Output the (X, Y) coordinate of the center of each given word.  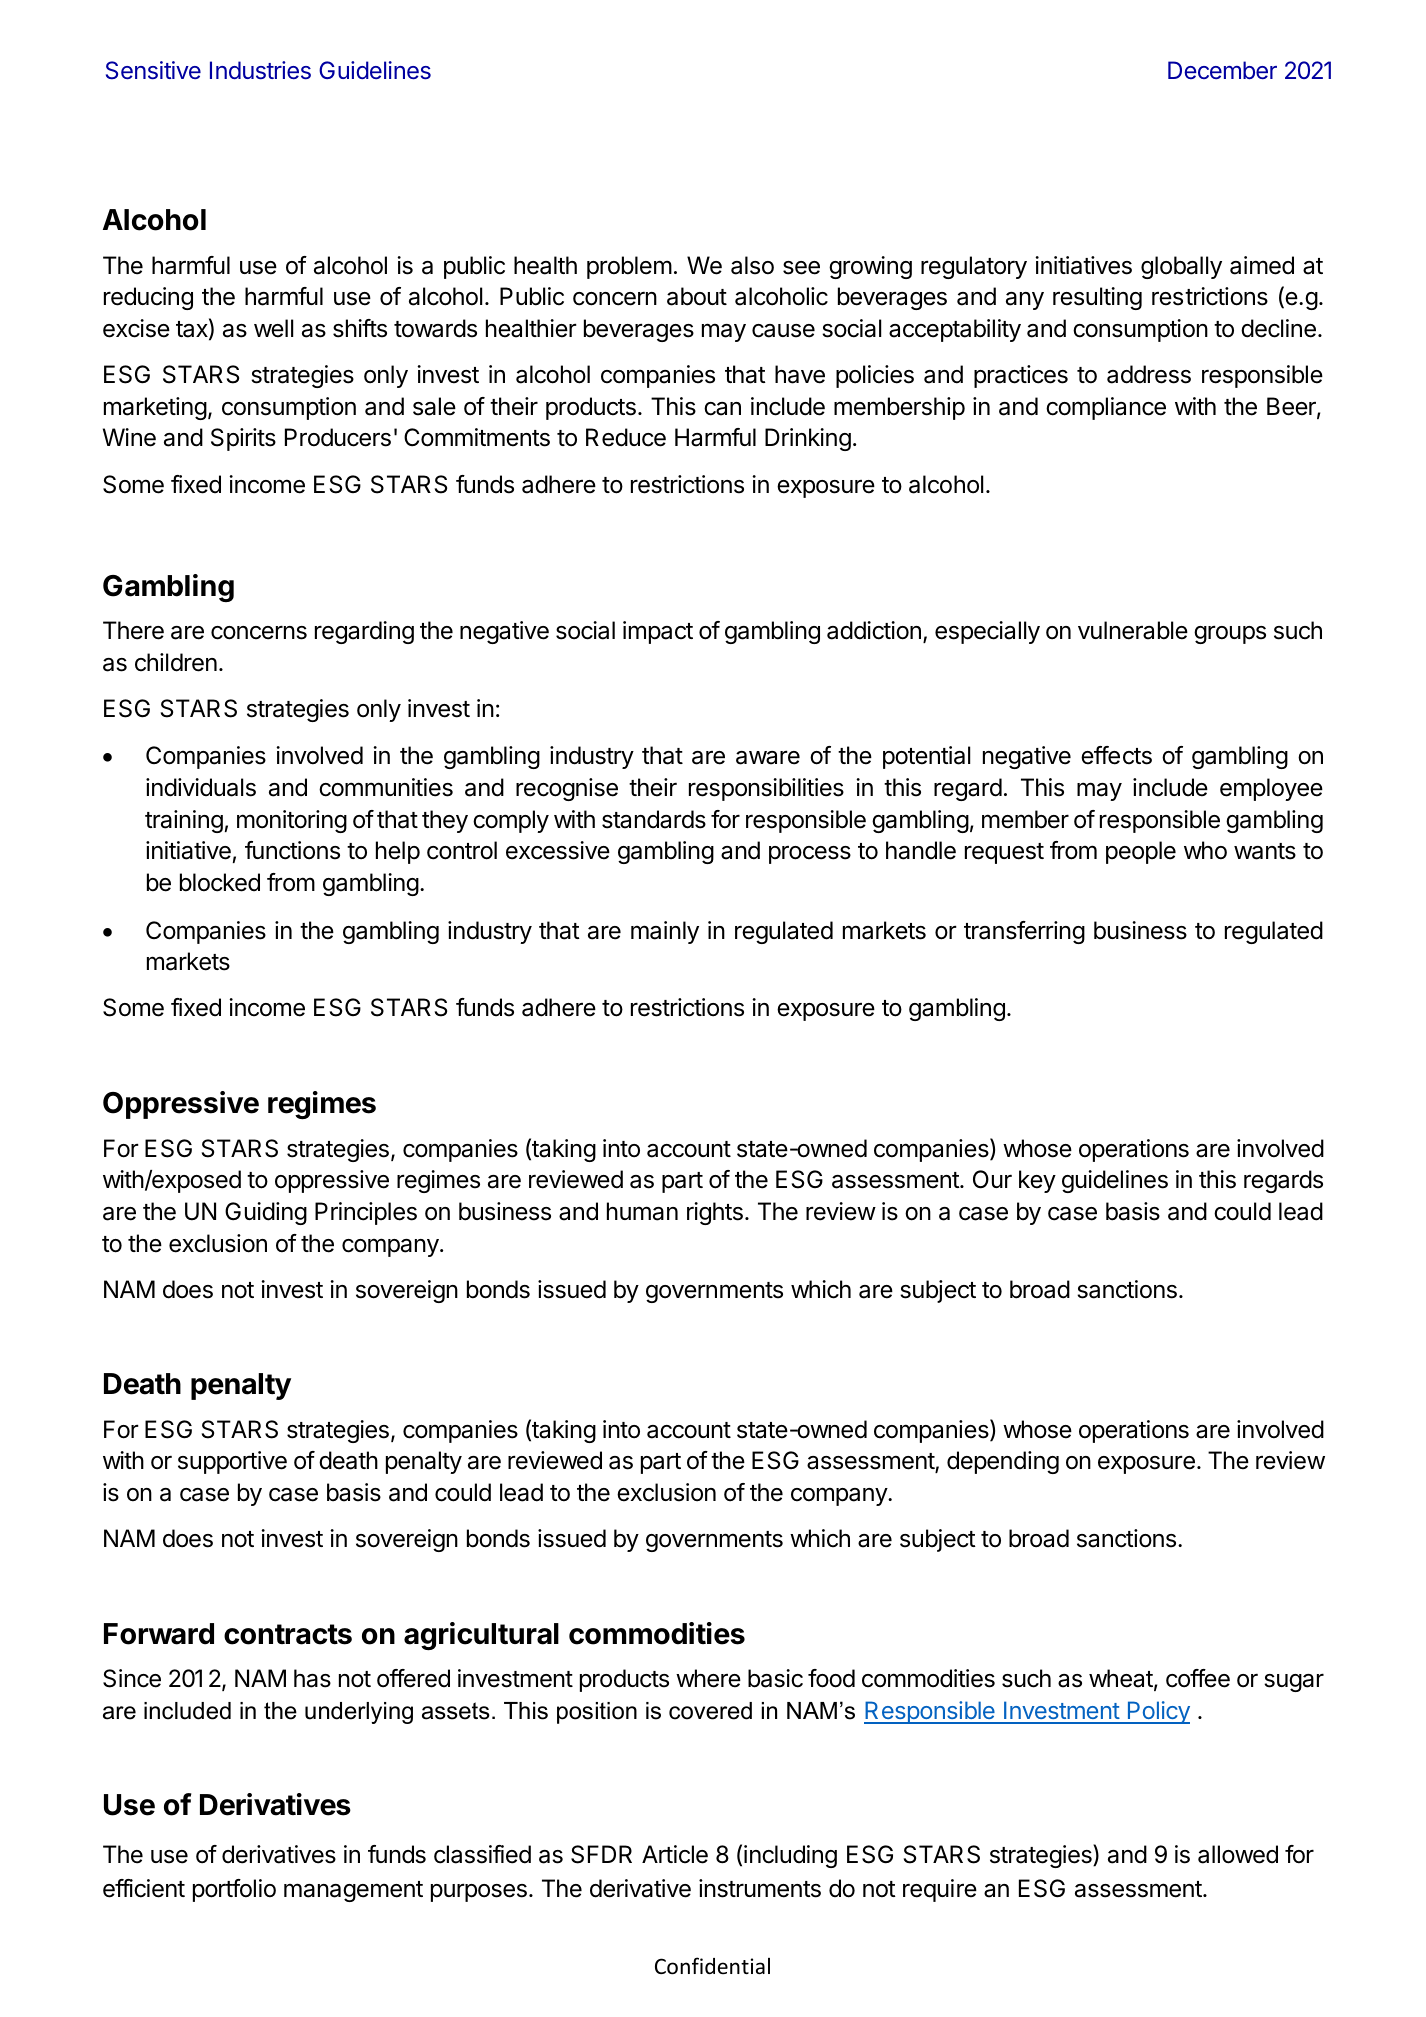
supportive (232, 1462)
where (708, 1678)
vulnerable (1133, 630)
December (1222, 70)
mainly (665, 932)
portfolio (234, 1890)
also (752, 265)
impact (658, 632)
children (176, 662)
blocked (220, 882)
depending (1003, 1462)
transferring (1024, 932)
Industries (260, 70)
